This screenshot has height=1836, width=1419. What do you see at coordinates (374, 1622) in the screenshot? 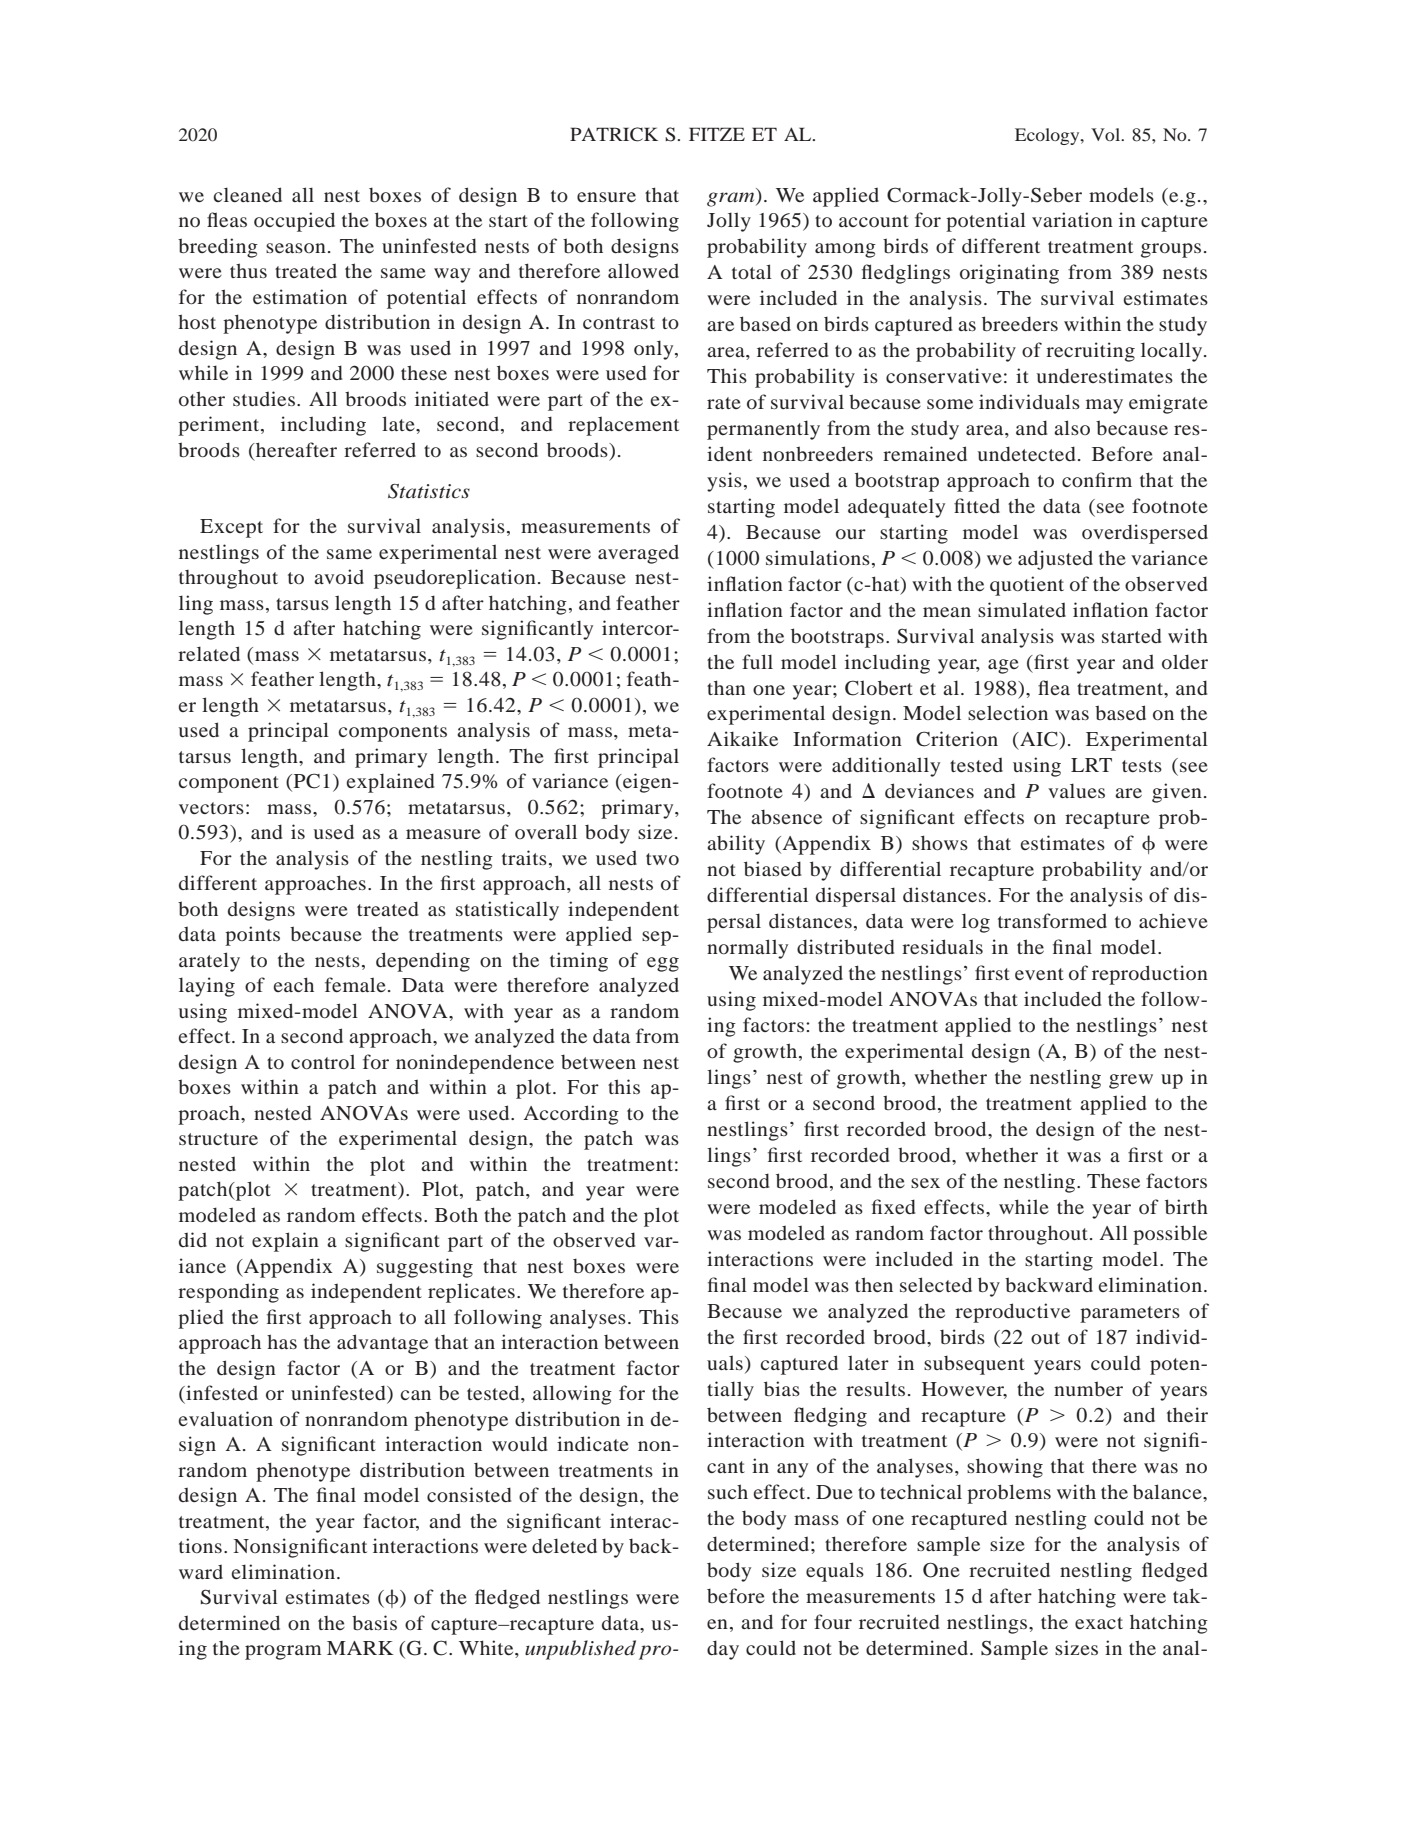
I see `basis` at bounding box center [374, 1622].
